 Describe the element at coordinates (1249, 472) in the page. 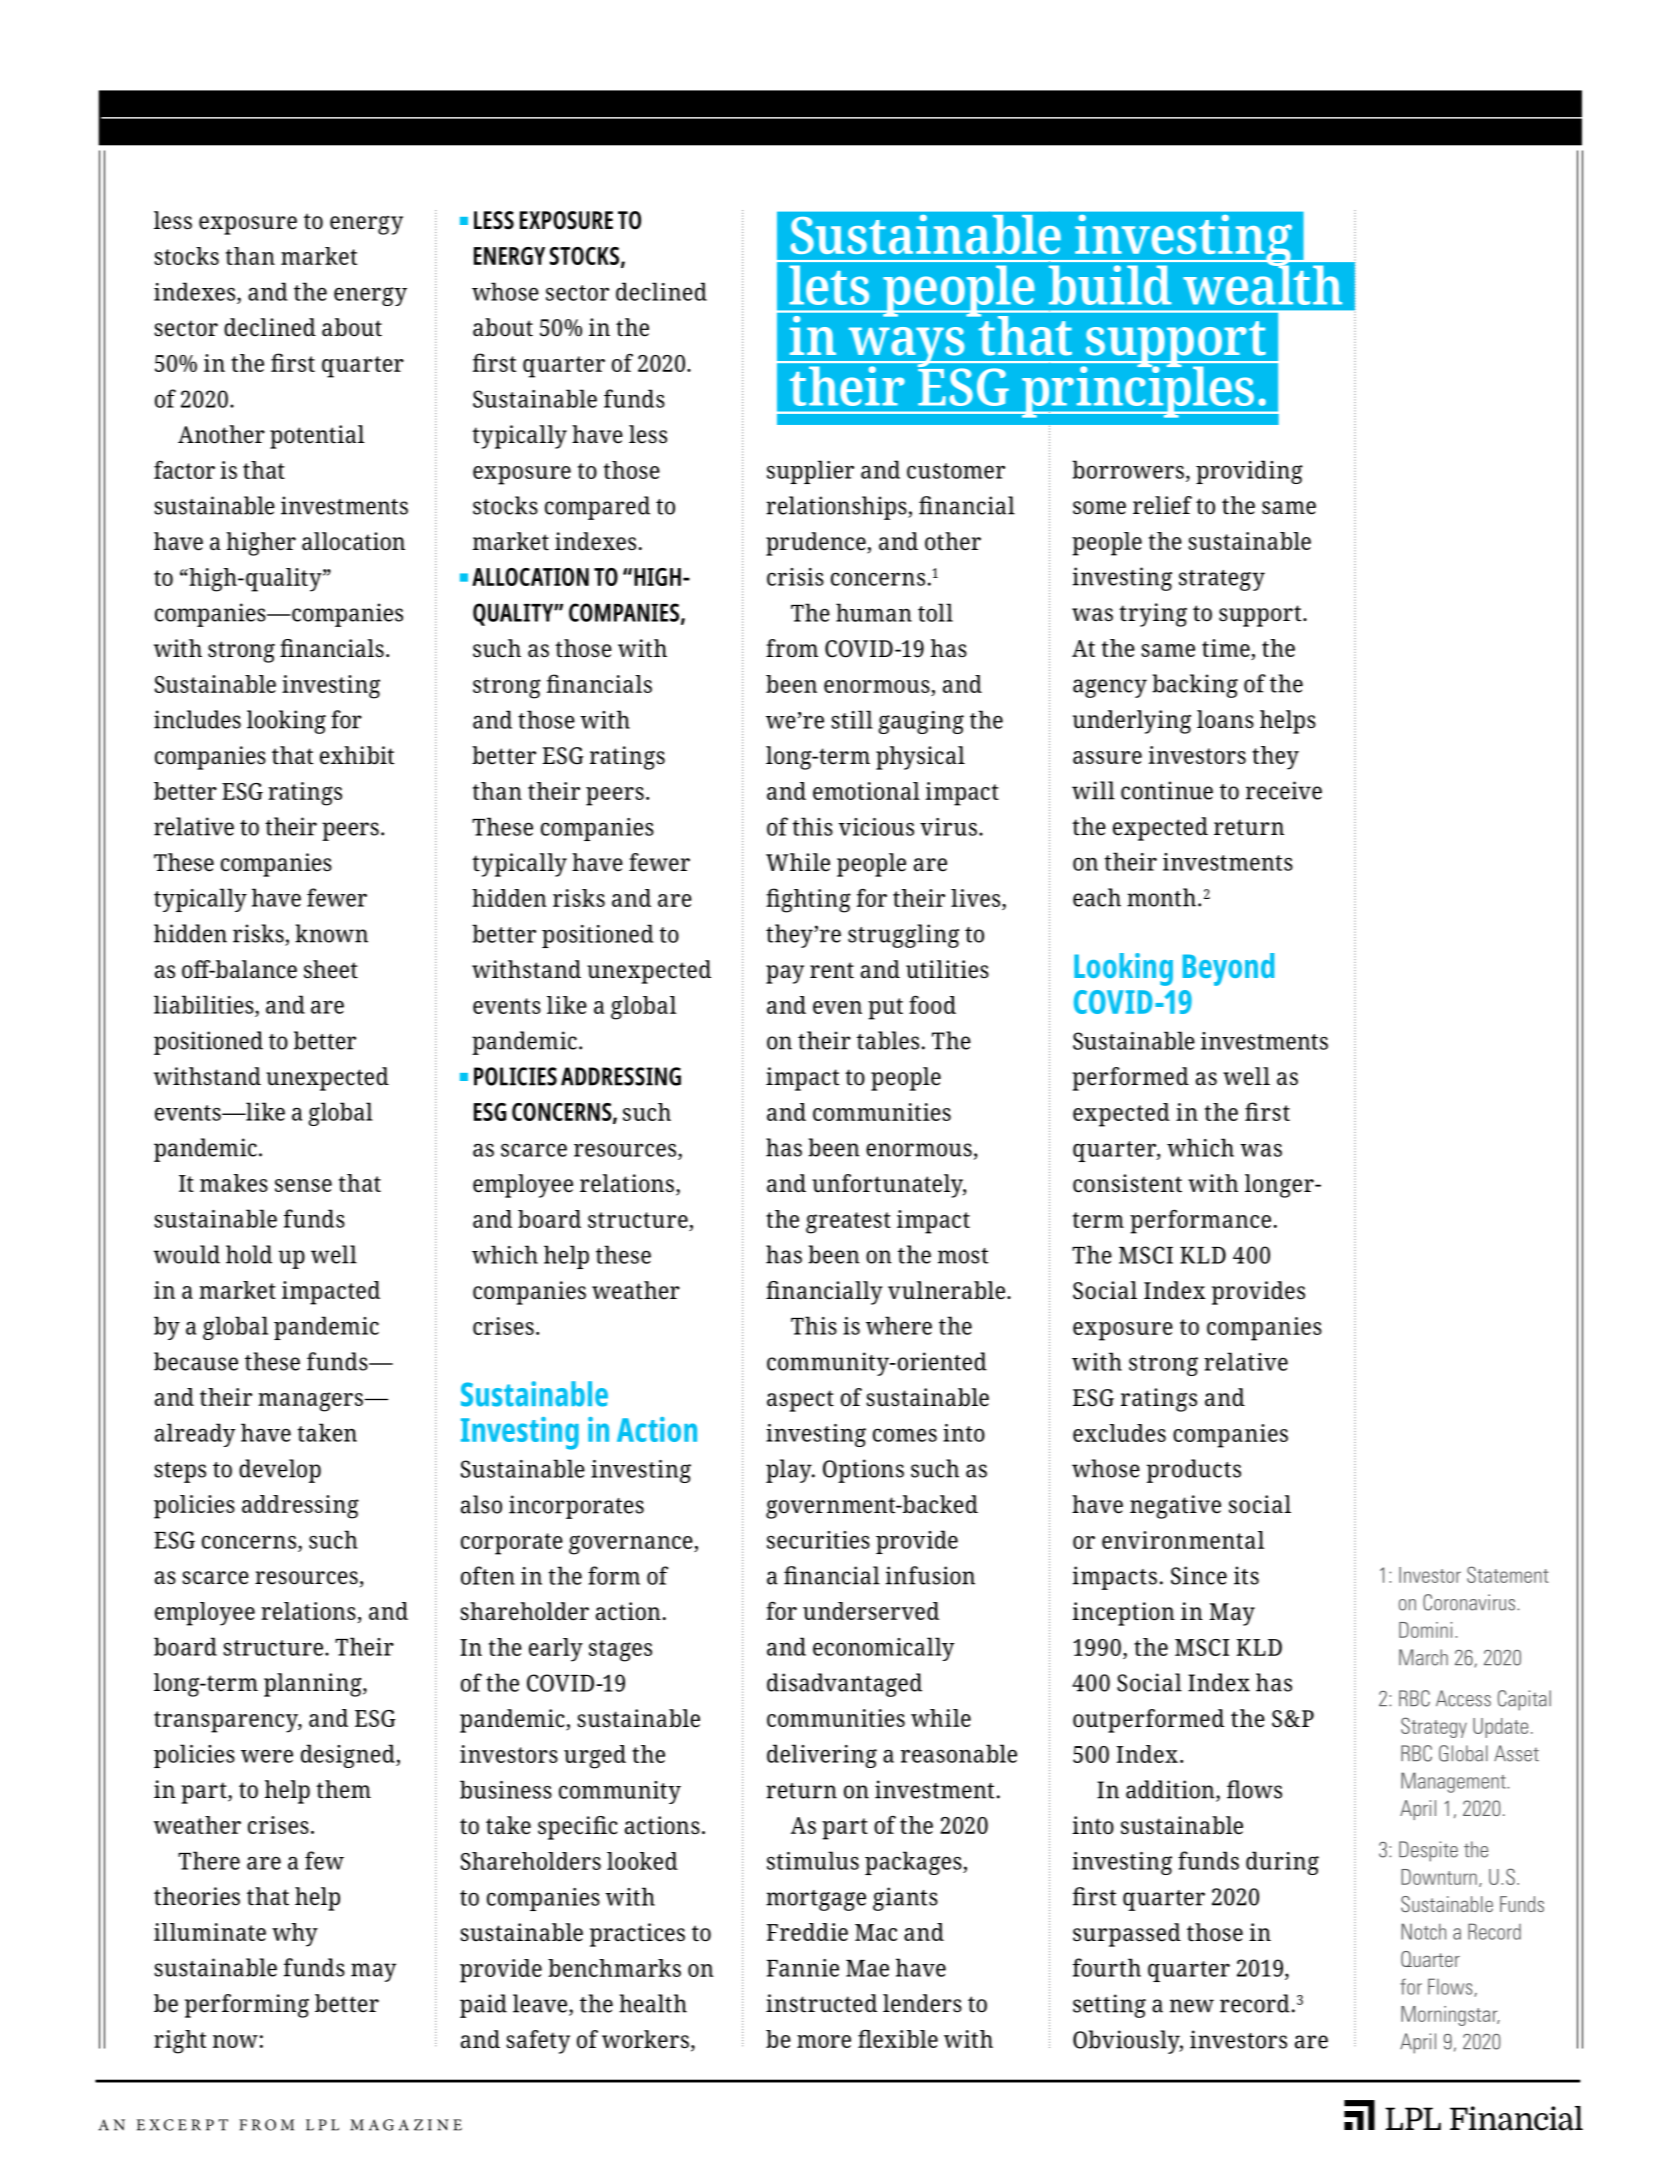

I see `providing` at that location.
